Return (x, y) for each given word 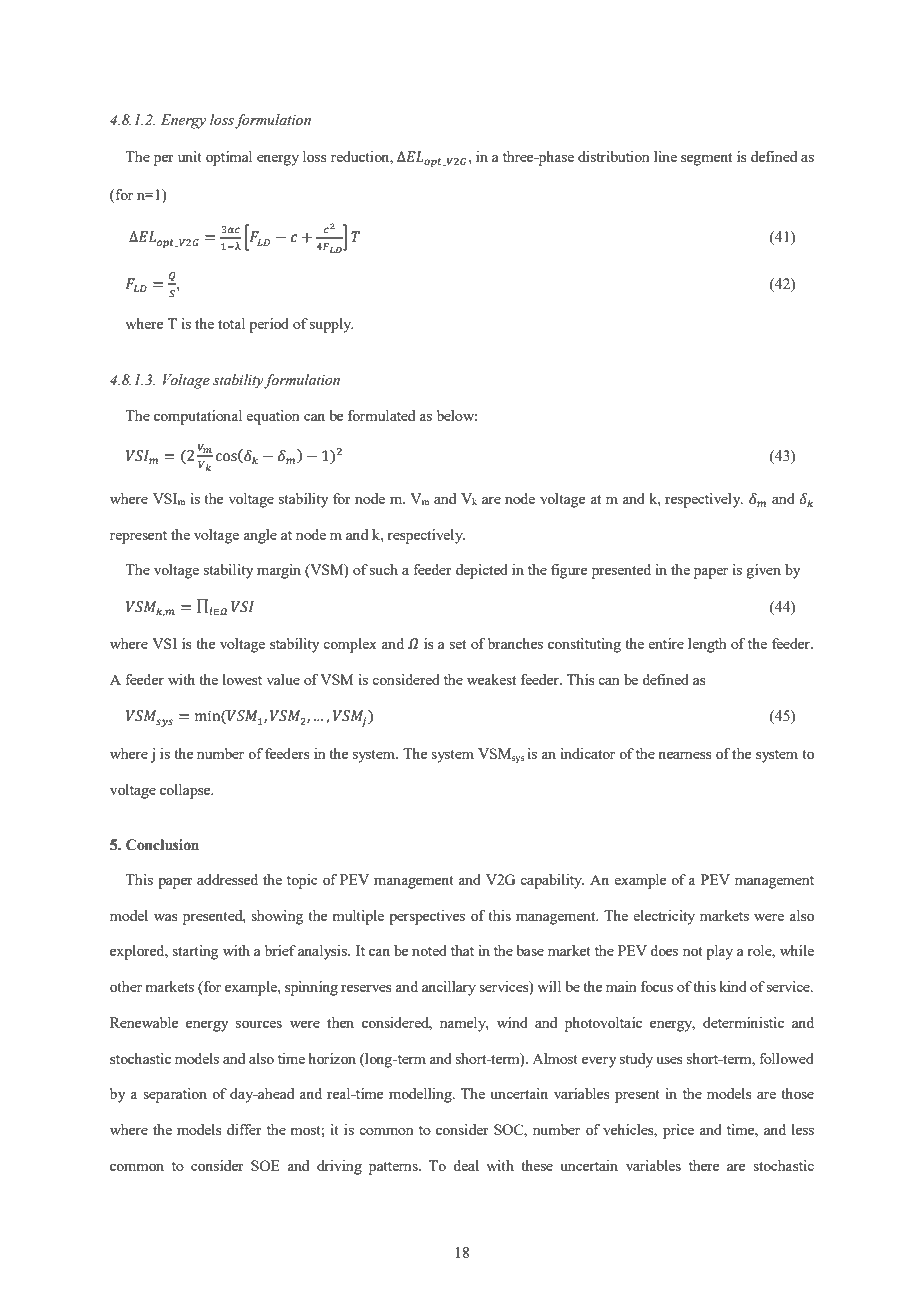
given (764, 571)
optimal (229, 158)
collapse (186, 791)
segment (706, 159)
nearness (685, 755)
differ (244, 1129)
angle (260, 536)
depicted (482, 571)
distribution (613, 156)
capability (552, 881)
